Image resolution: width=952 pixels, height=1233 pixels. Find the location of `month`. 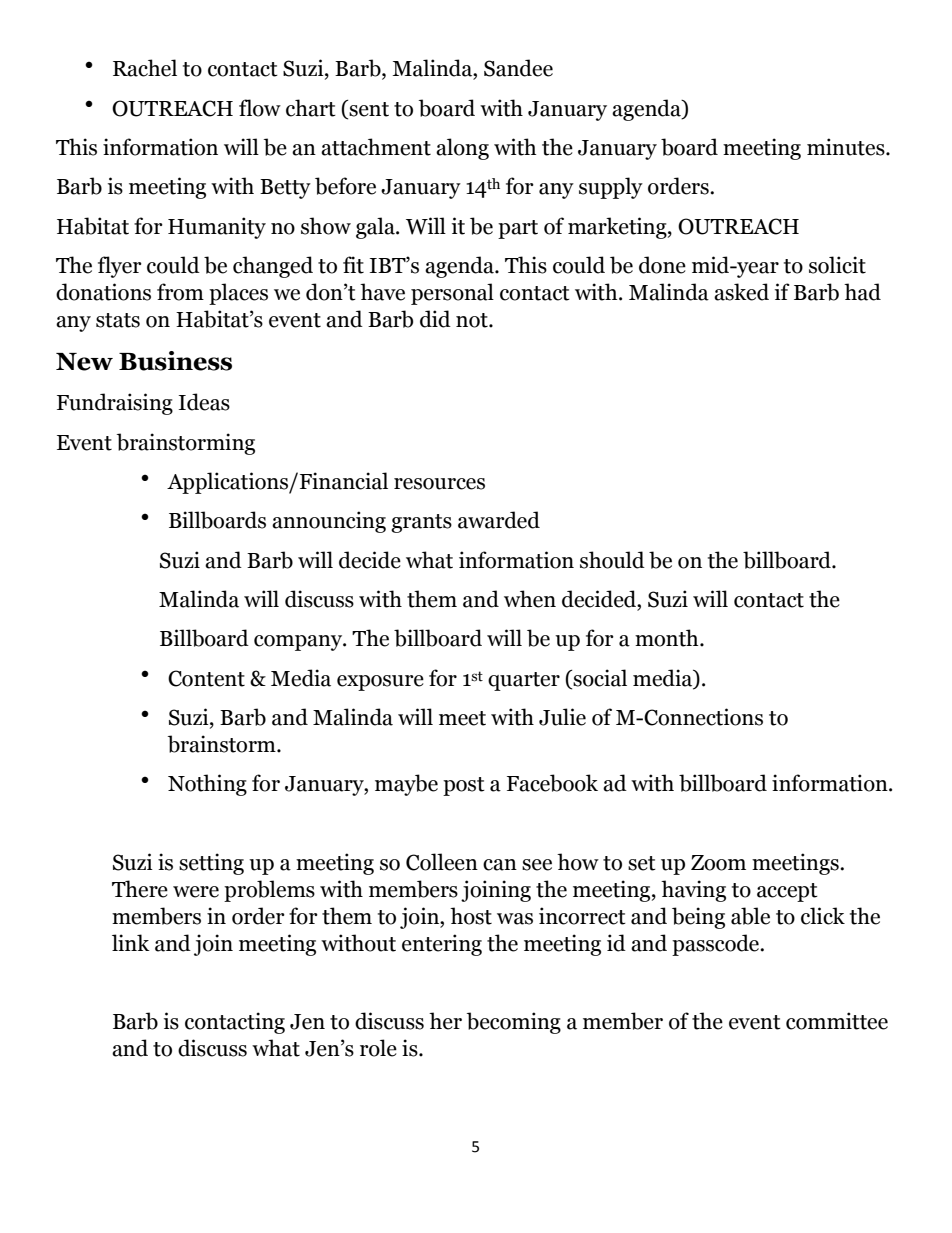

month is located at coordinates (668, 638).
